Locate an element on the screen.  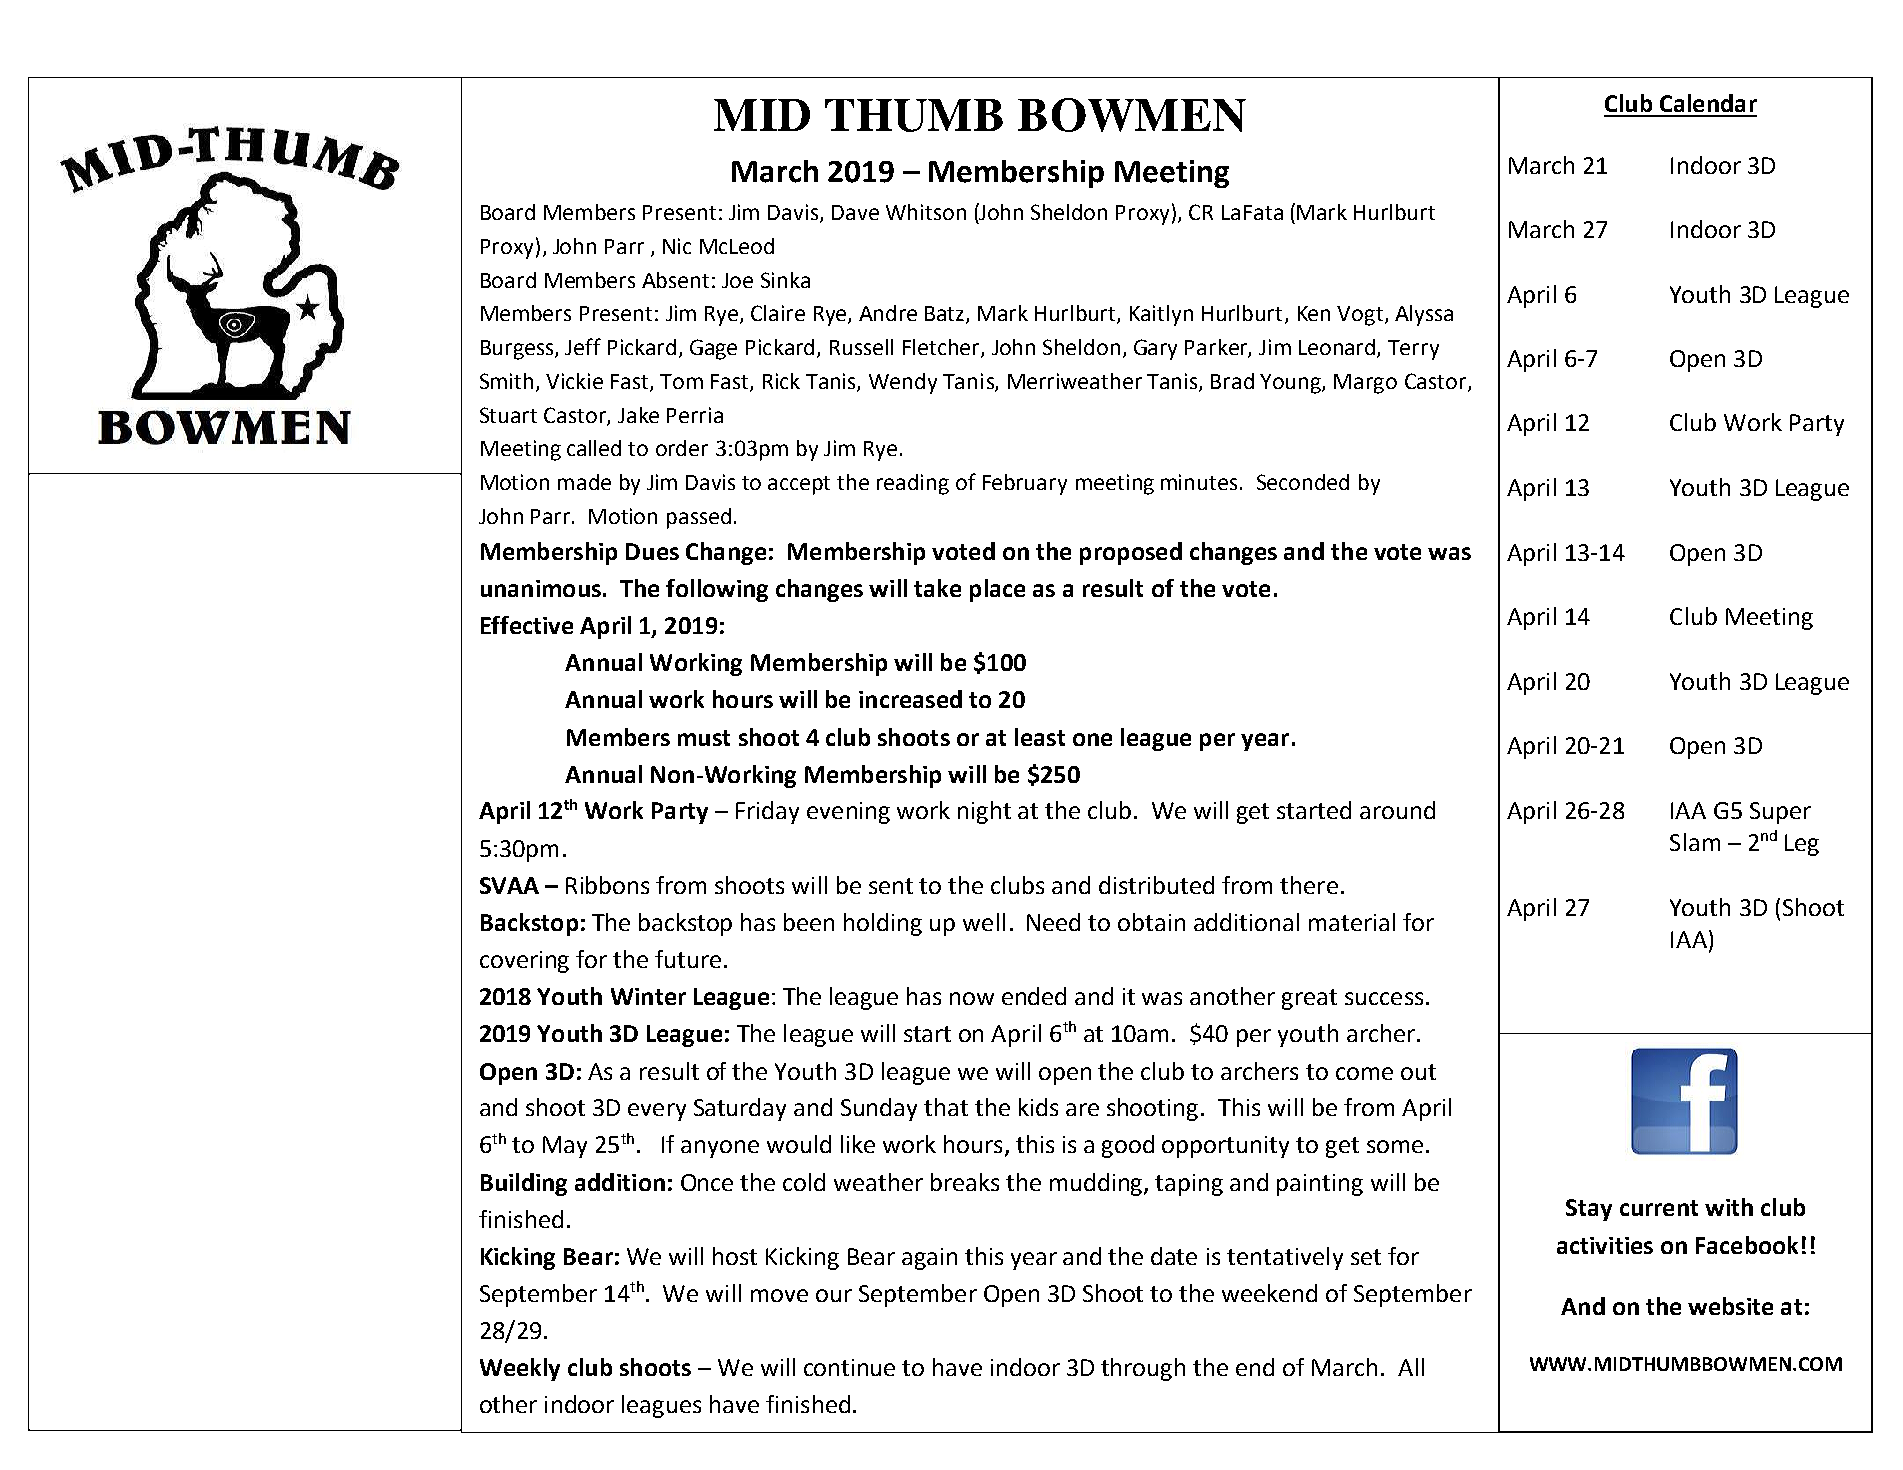
Nic is located at coordinates (677, 246).
